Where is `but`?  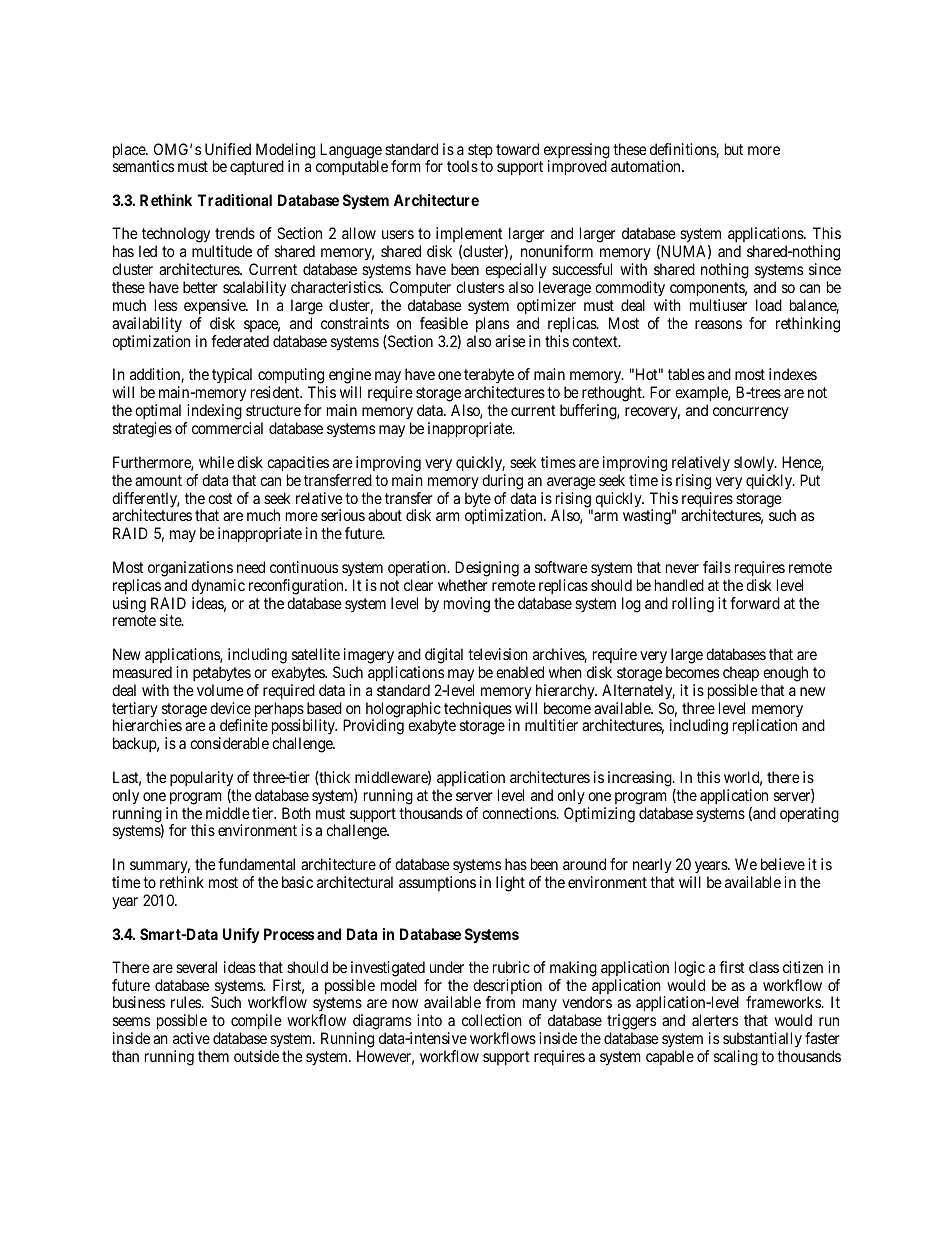
but is located at coordinates (734, 149).
